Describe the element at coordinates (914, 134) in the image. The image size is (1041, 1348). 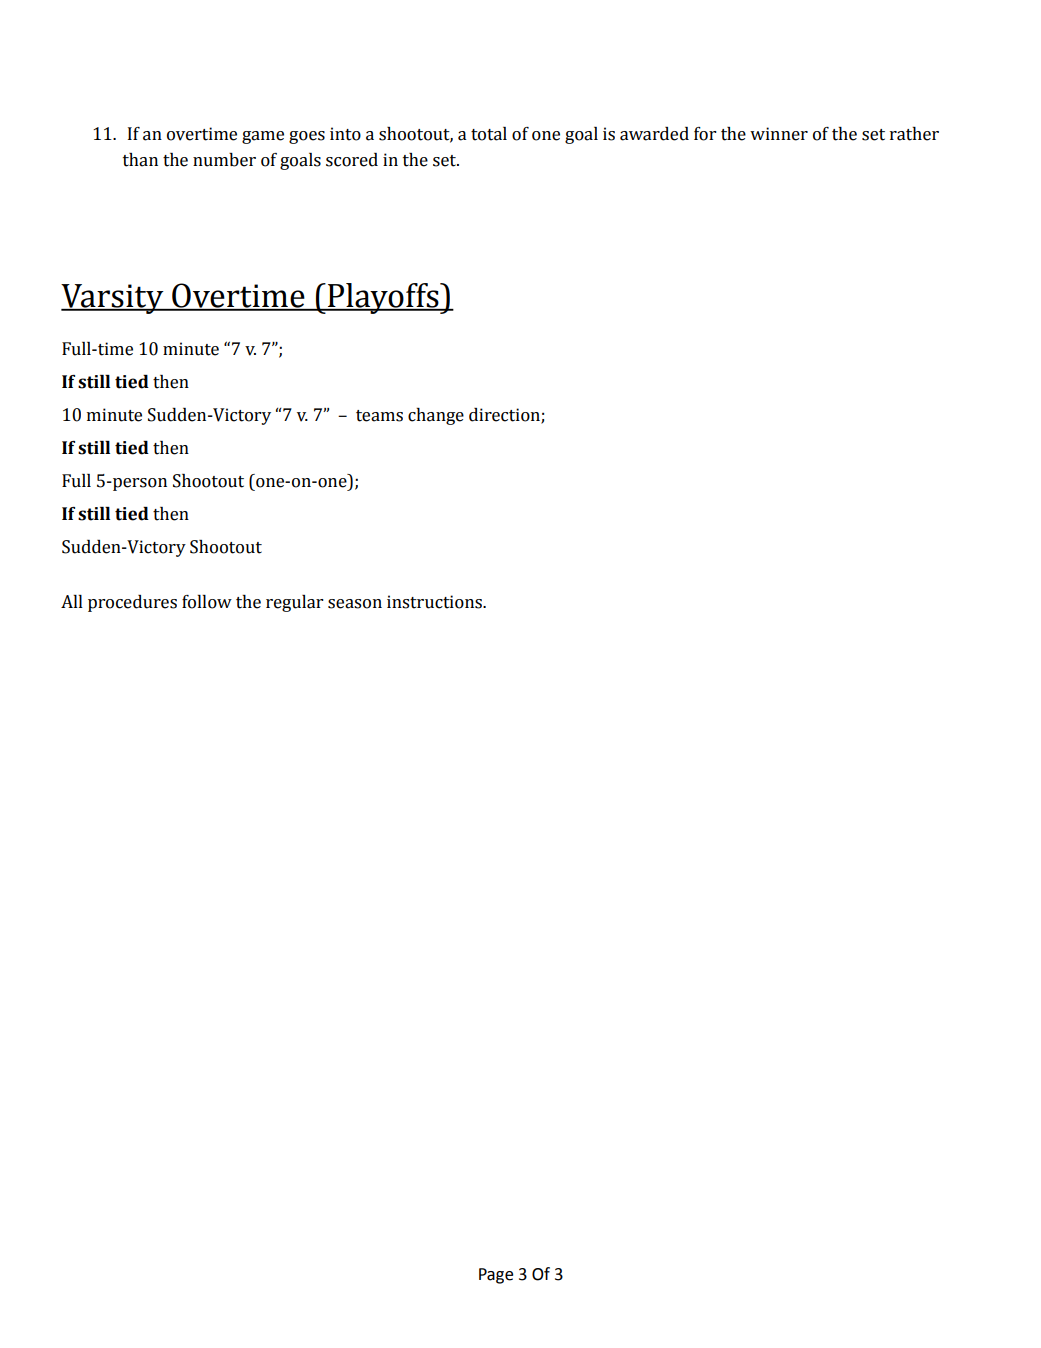
I see `rather` at that location.
